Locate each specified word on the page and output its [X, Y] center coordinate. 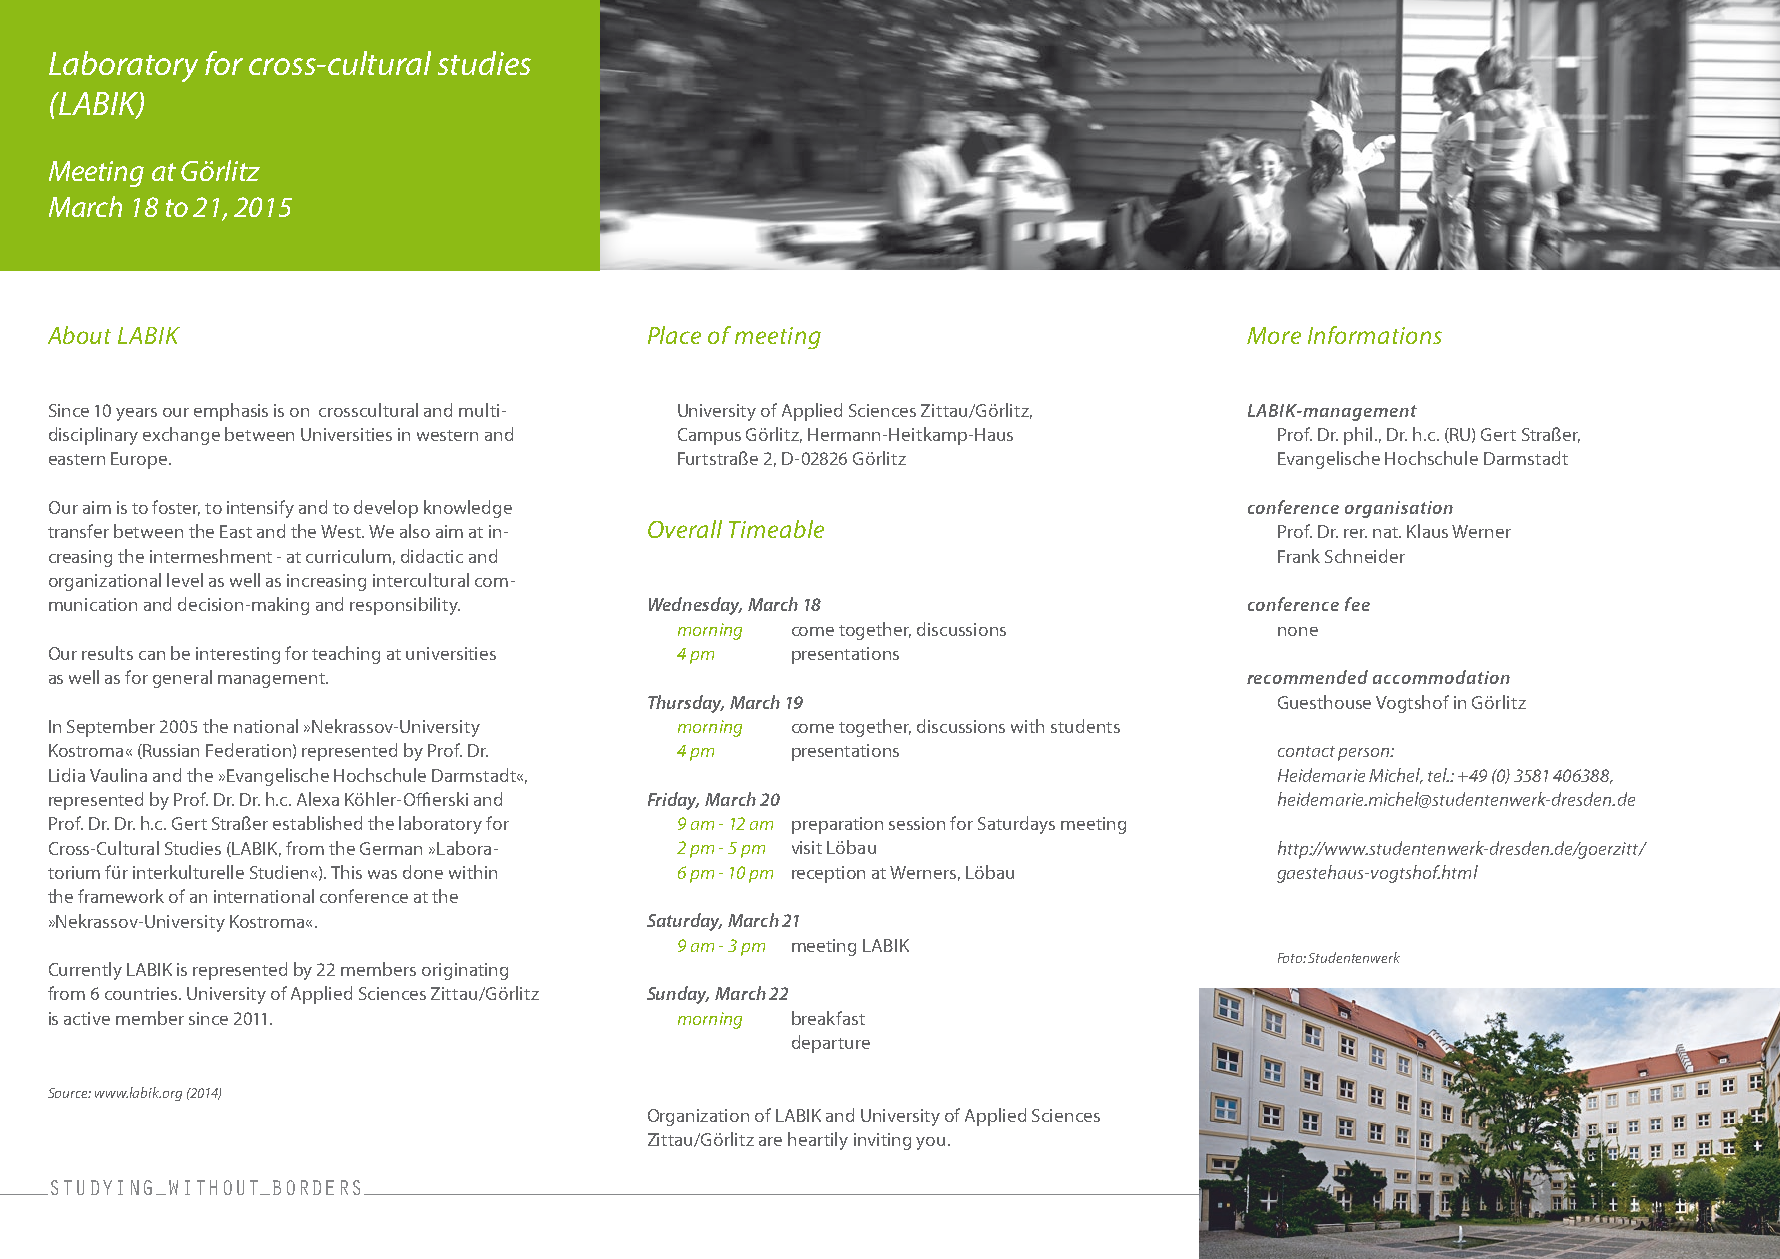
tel [1438, 775]
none [1298, 631]
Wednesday [695, 606]
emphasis [231, 412]
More [1274, 335]
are [770, 1141]
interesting [238, 655]
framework [121, 896]
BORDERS [316, 1187]
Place [674, 335]
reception [828, 874]
